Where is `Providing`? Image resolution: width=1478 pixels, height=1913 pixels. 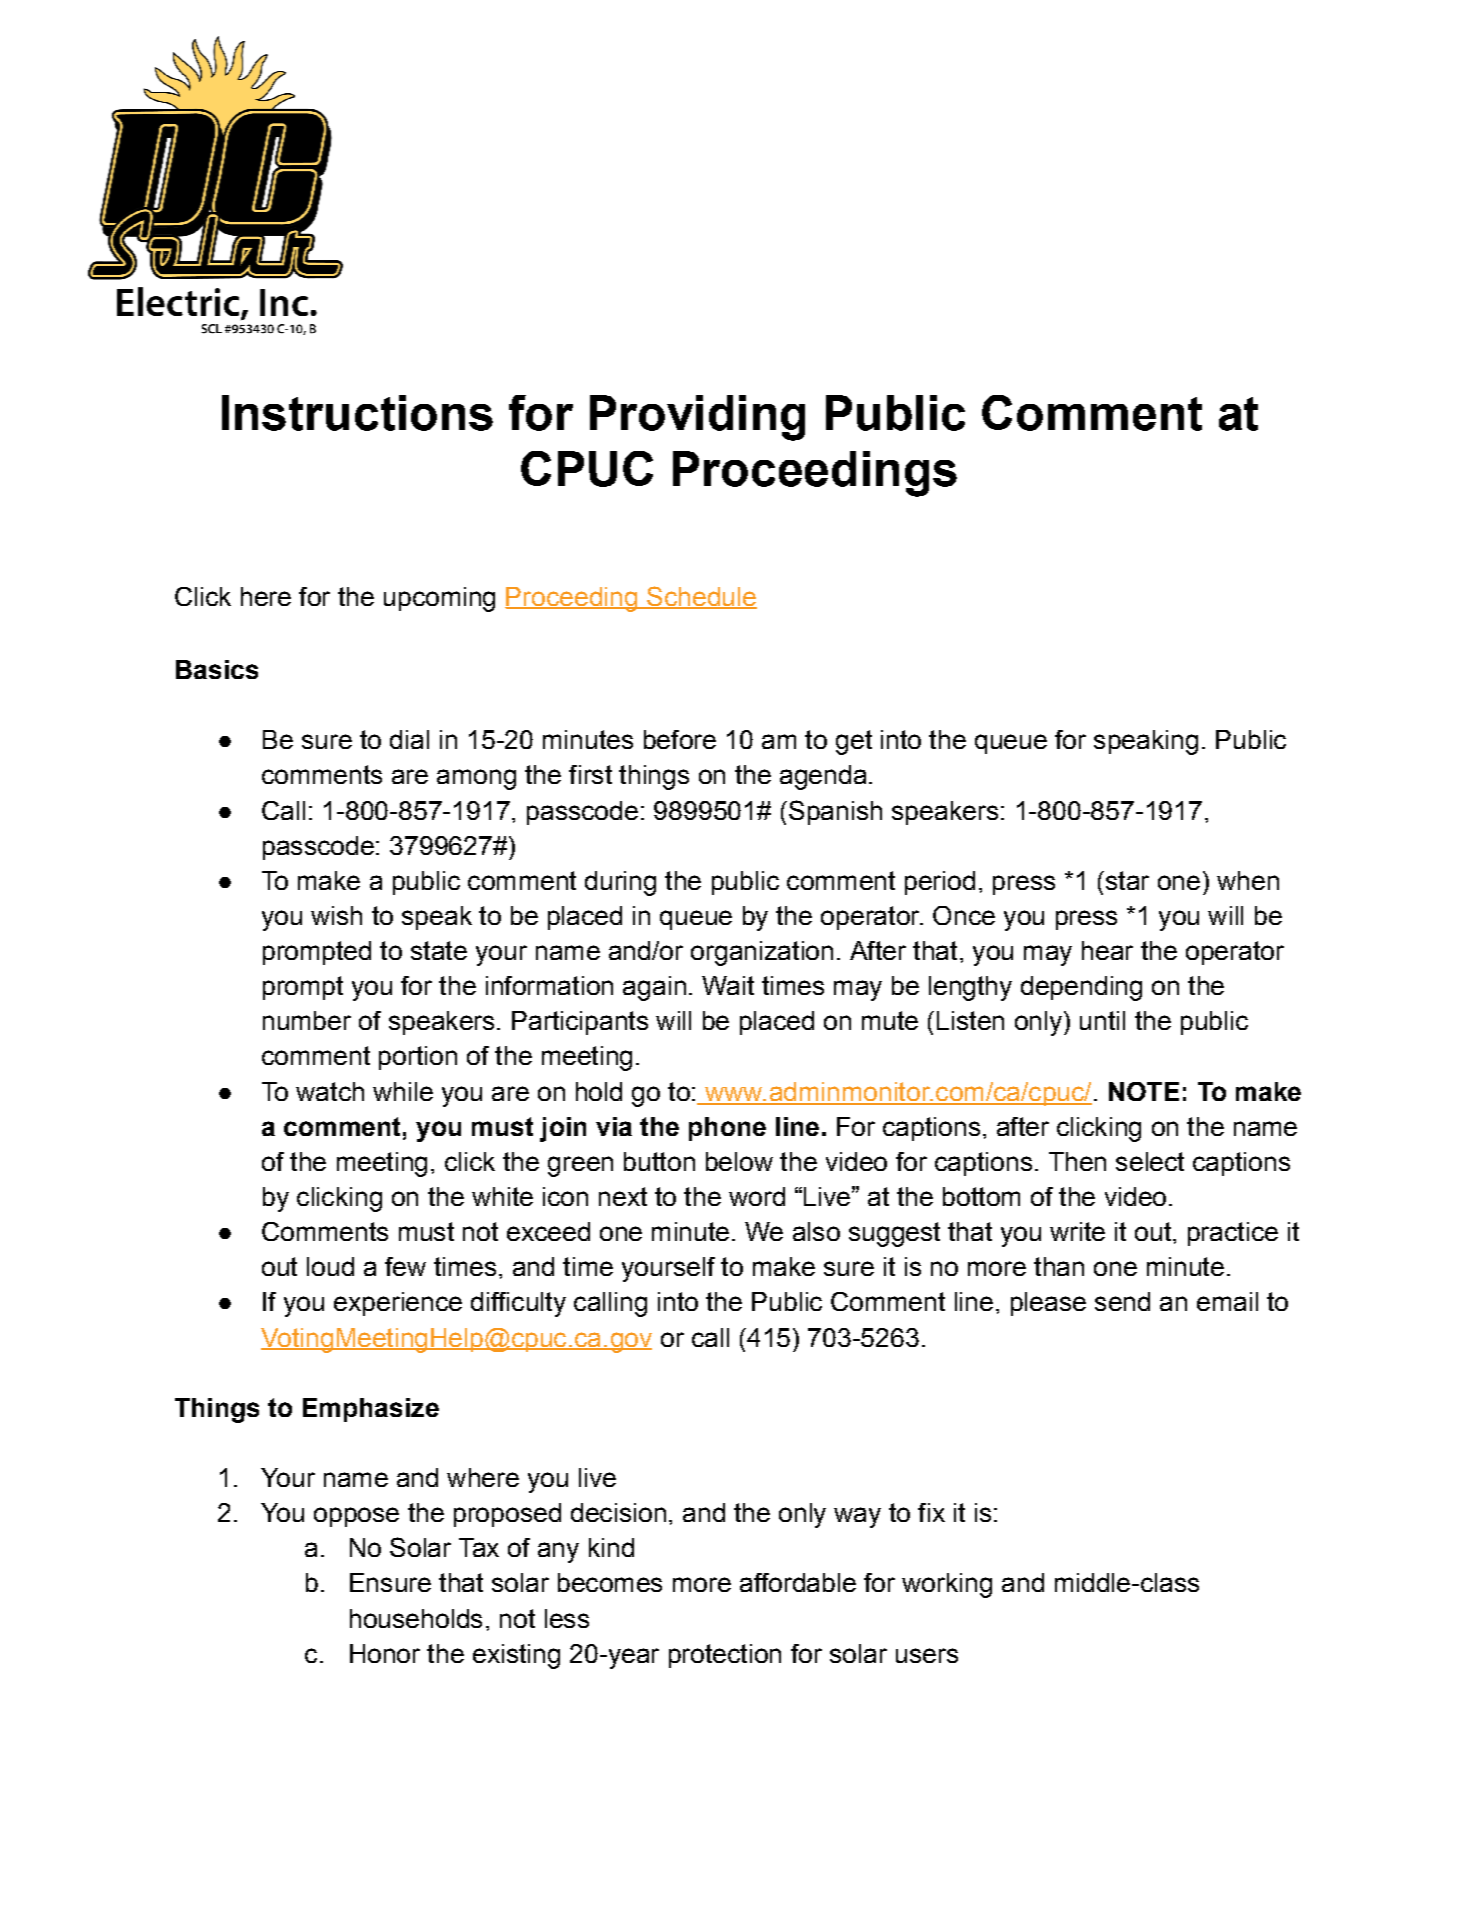 Providing is located at coordinates (697, 418).
